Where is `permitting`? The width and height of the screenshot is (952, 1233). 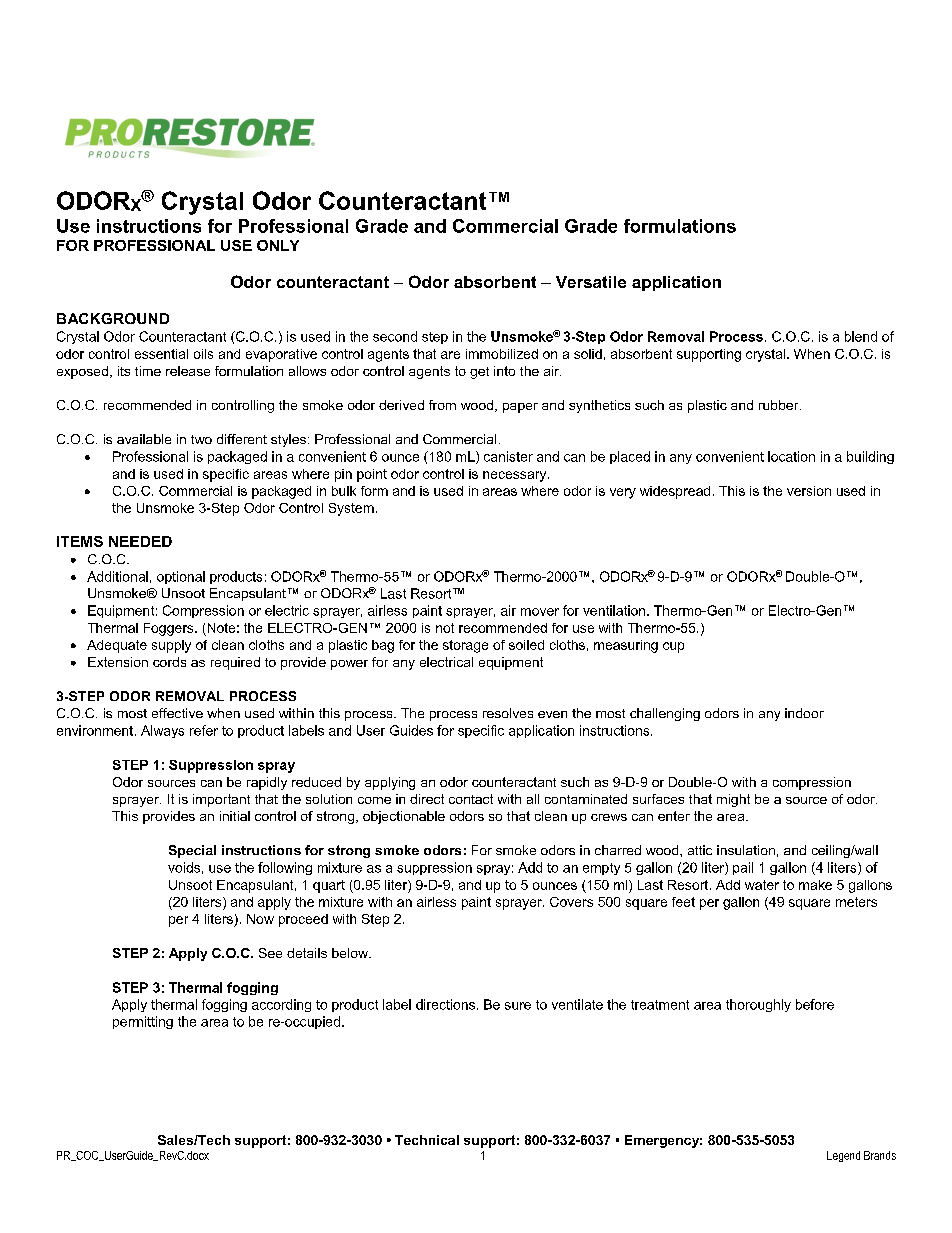 permitting is located at coordinates (143, 1022).
